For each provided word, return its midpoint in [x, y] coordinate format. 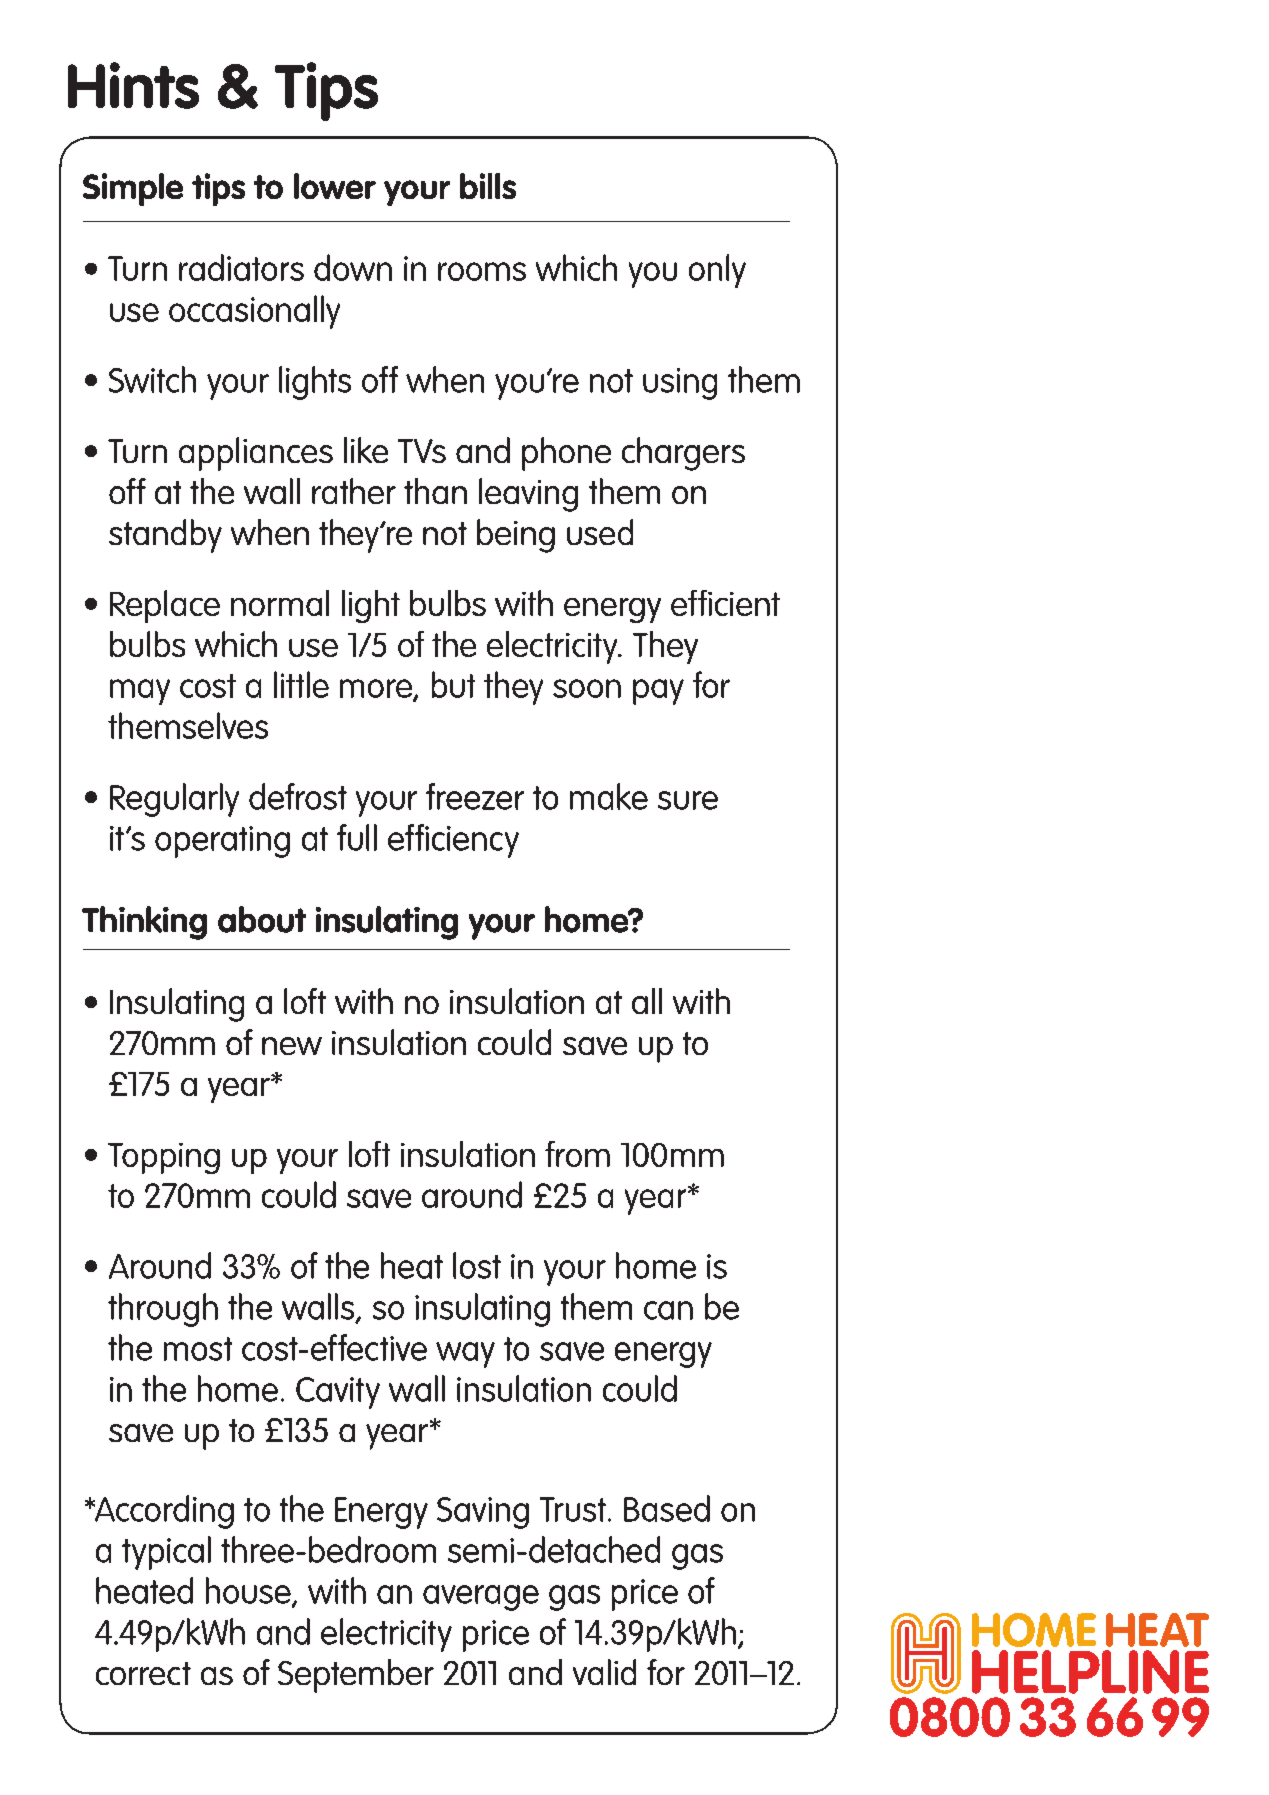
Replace [165, 606]
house [249, 1591]
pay [658, 692]
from [577, 1154]
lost [477, 1265]
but [453, 684]
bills [488, 186]
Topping [164, 1158]
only [717, 271]
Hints [133, 85]
